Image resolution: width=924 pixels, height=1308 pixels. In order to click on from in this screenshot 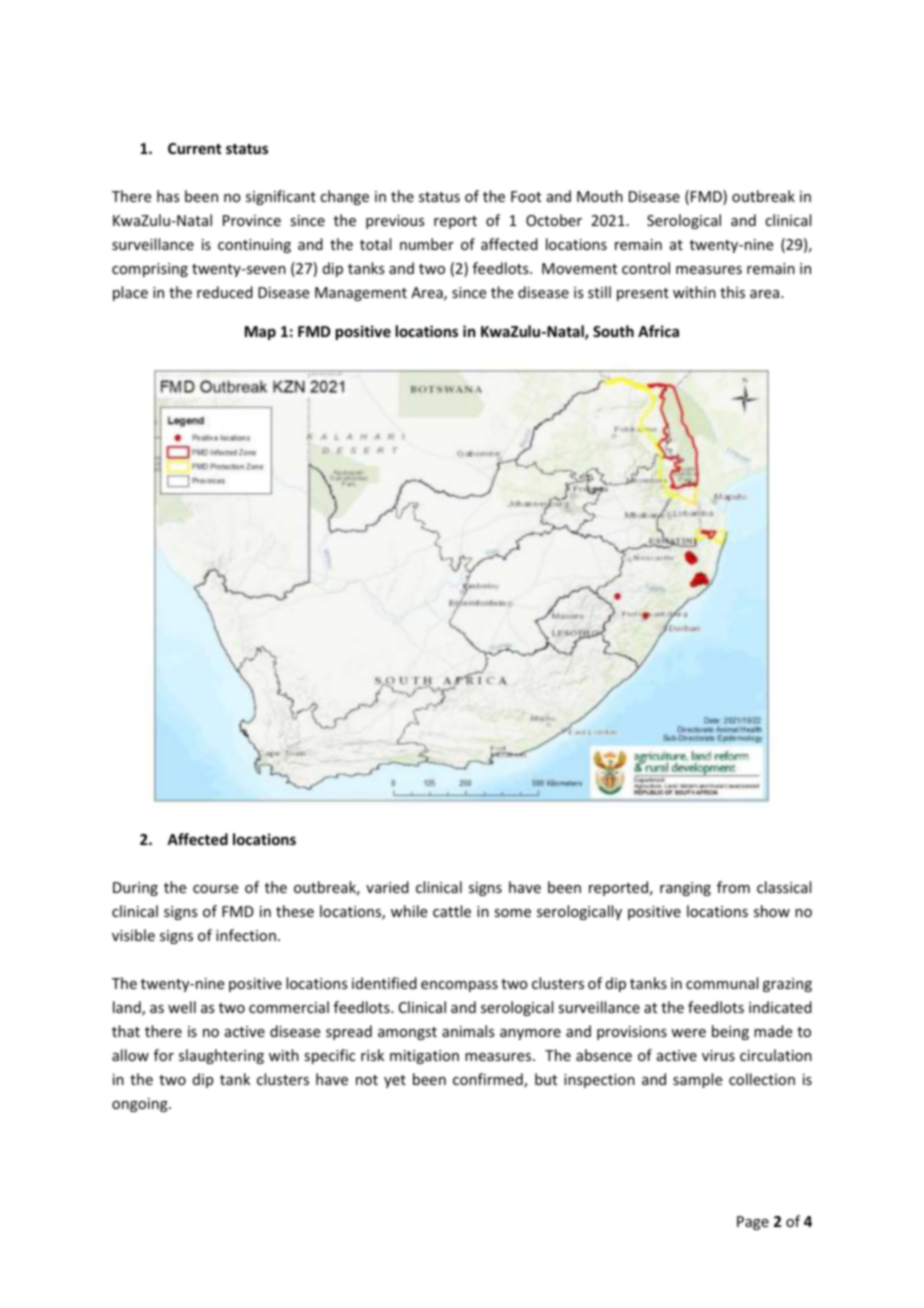, I will do `click(733, 887)`.
